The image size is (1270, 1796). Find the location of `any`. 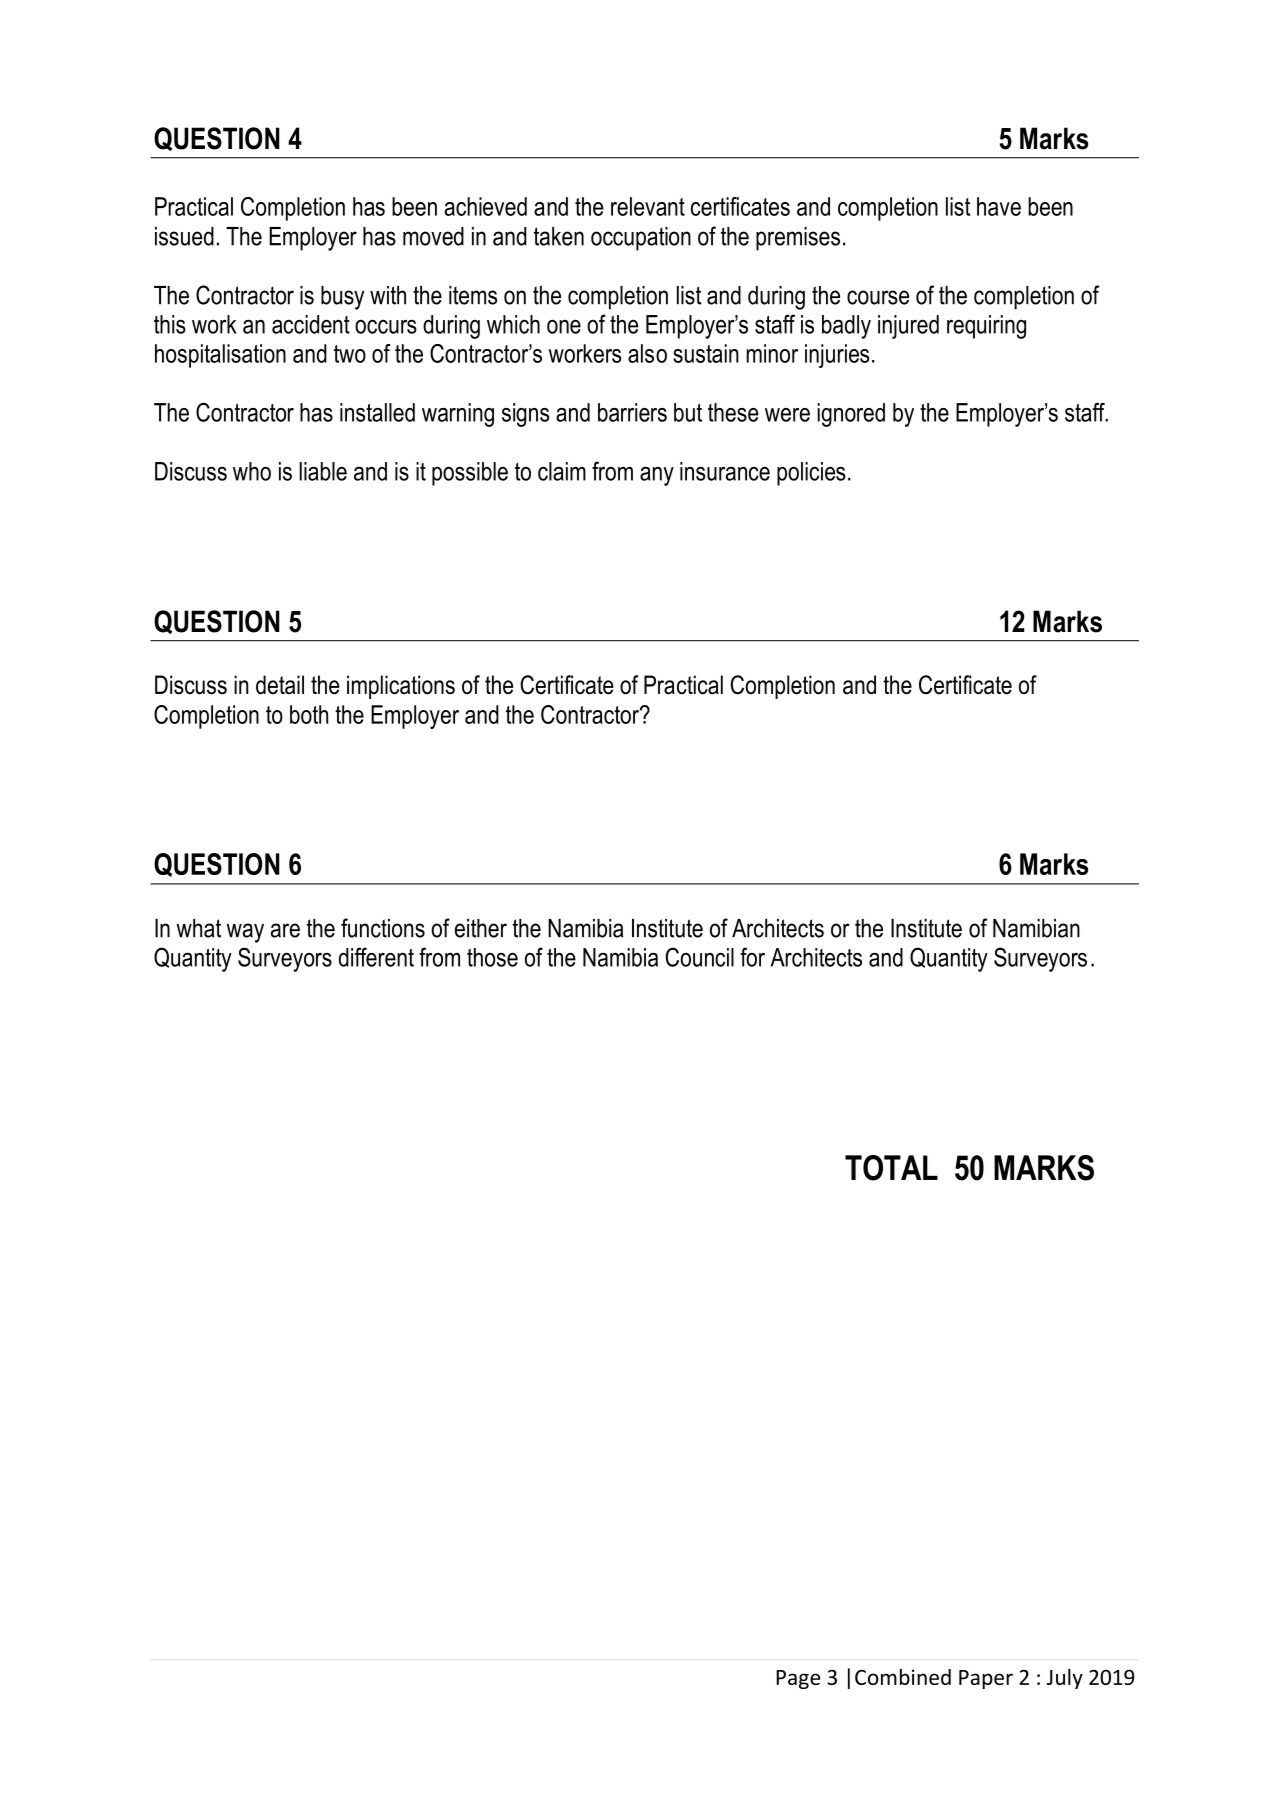

any is located at coordinates (657, 476).
